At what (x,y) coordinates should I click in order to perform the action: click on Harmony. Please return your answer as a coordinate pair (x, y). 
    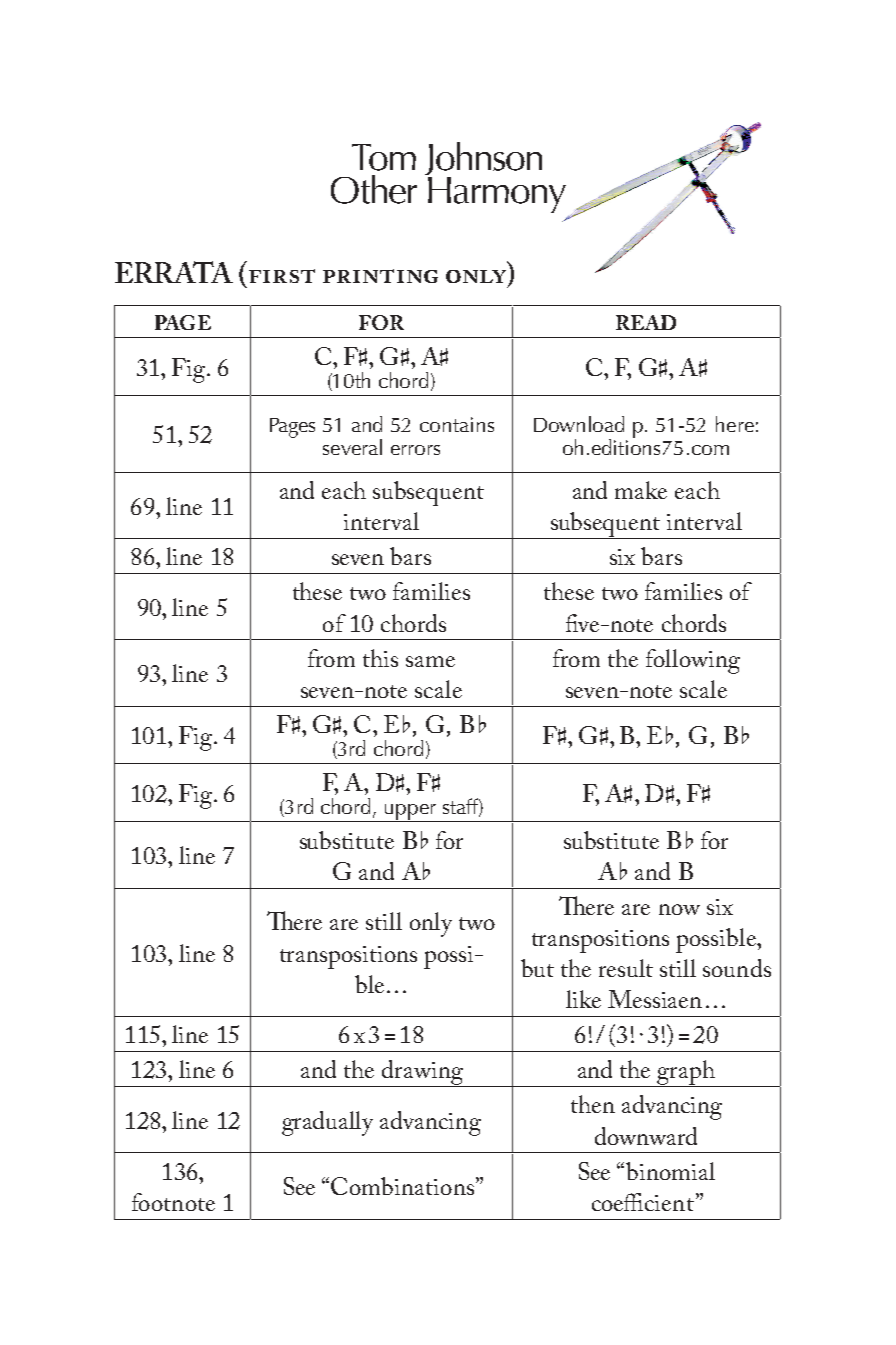
    Looking at the image, I should click on (497, 195).
